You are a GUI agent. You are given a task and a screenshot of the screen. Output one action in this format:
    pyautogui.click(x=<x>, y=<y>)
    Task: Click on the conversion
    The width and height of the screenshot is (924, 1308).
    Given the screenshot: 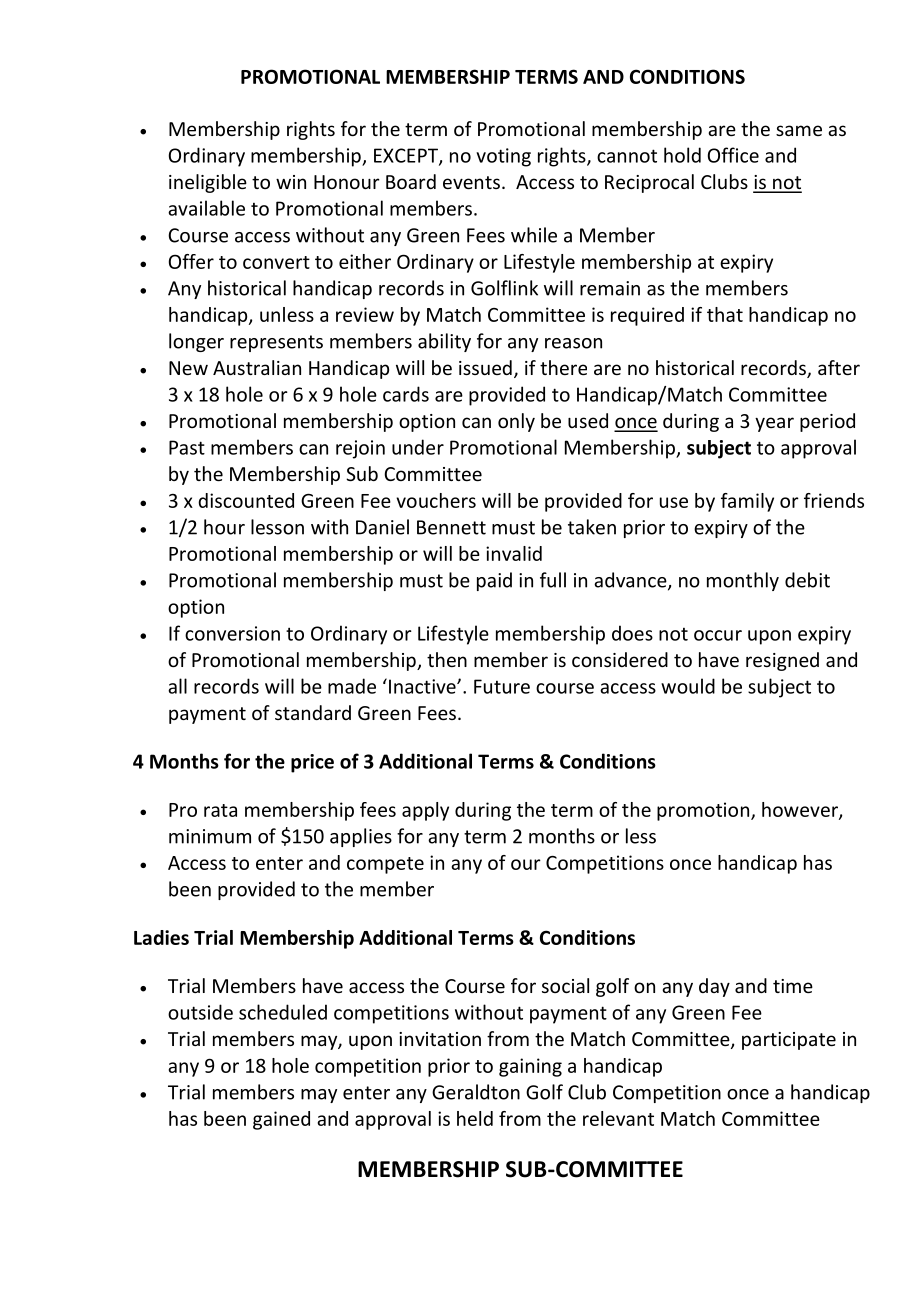 What is the action you would take?
    pyautogui.click(x=232, y=633)
